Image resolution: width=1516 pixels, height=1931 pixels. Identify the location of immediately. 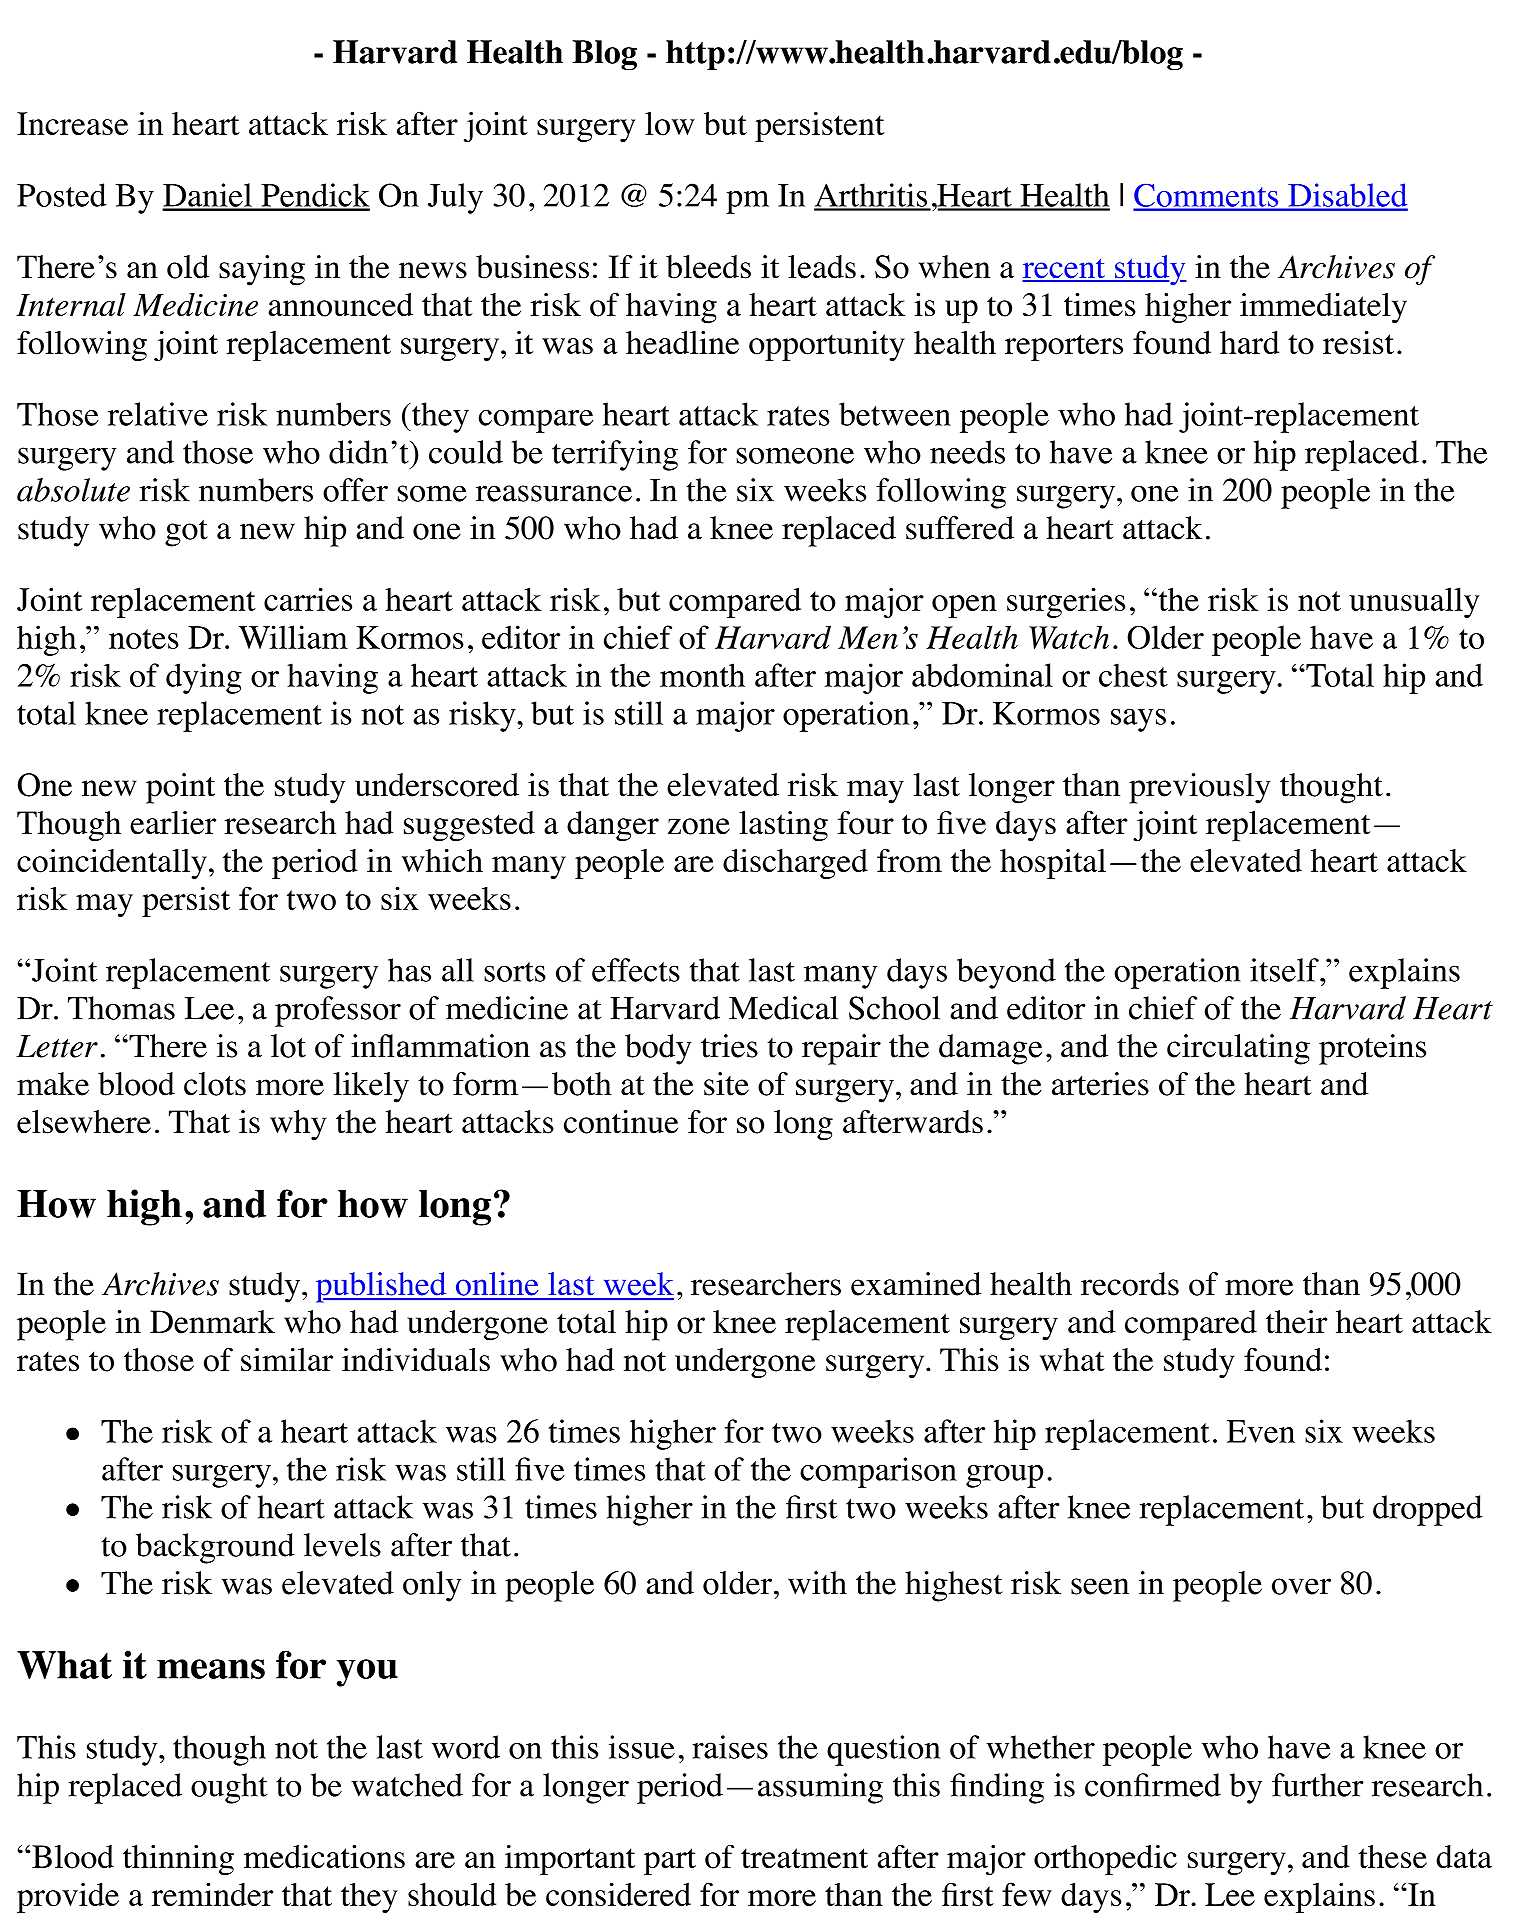
(1323, 308).
